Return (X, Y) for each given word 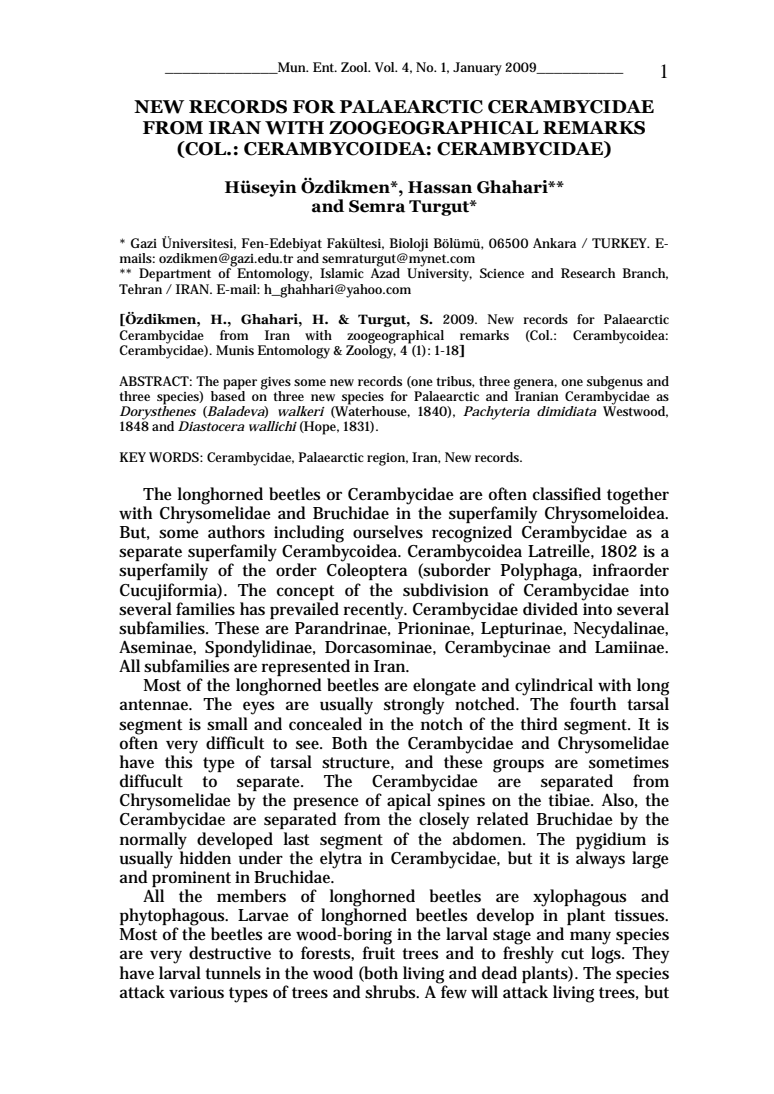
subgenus (615, 383)
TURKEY (620, 243)
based (228, 394)
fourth (593, 704)
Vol (386, 67)
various (196, 992)
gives (276, 383)
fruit (378, 952)
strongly (414, 706)
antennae (155, 705)
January (477, 69)
